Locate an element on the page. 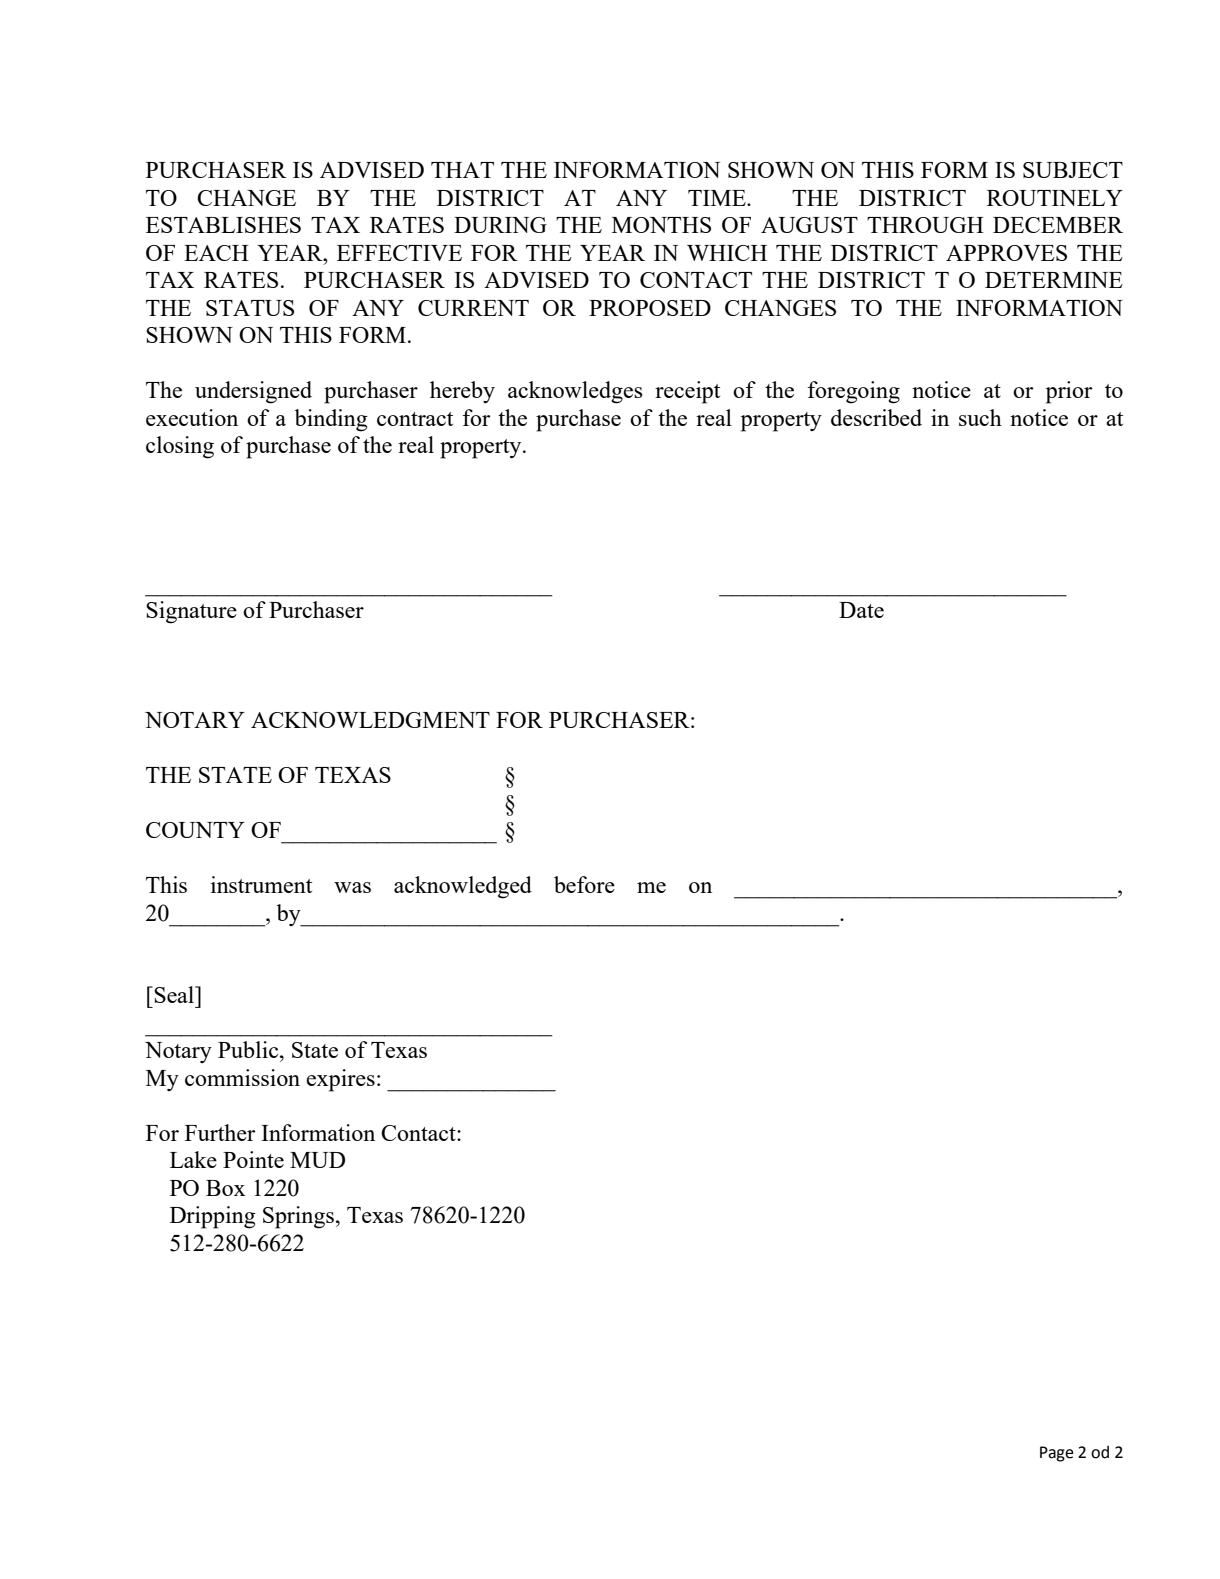 This document has height=1579, width=1220. ESTABLISHES is located at coordinates (223, 225).
